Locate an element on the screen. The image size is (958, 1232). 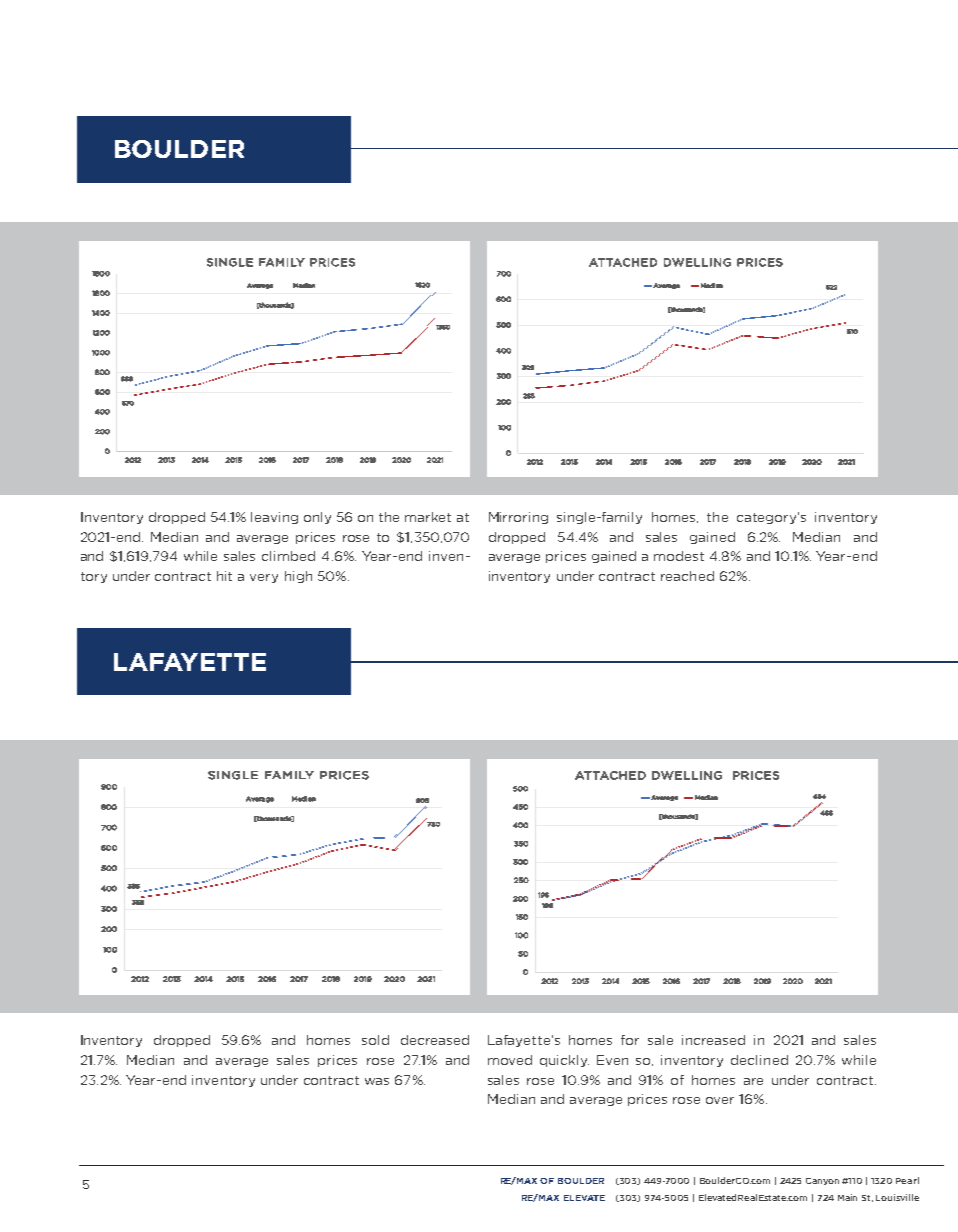
declined is located at coordinates (759, 1060).
